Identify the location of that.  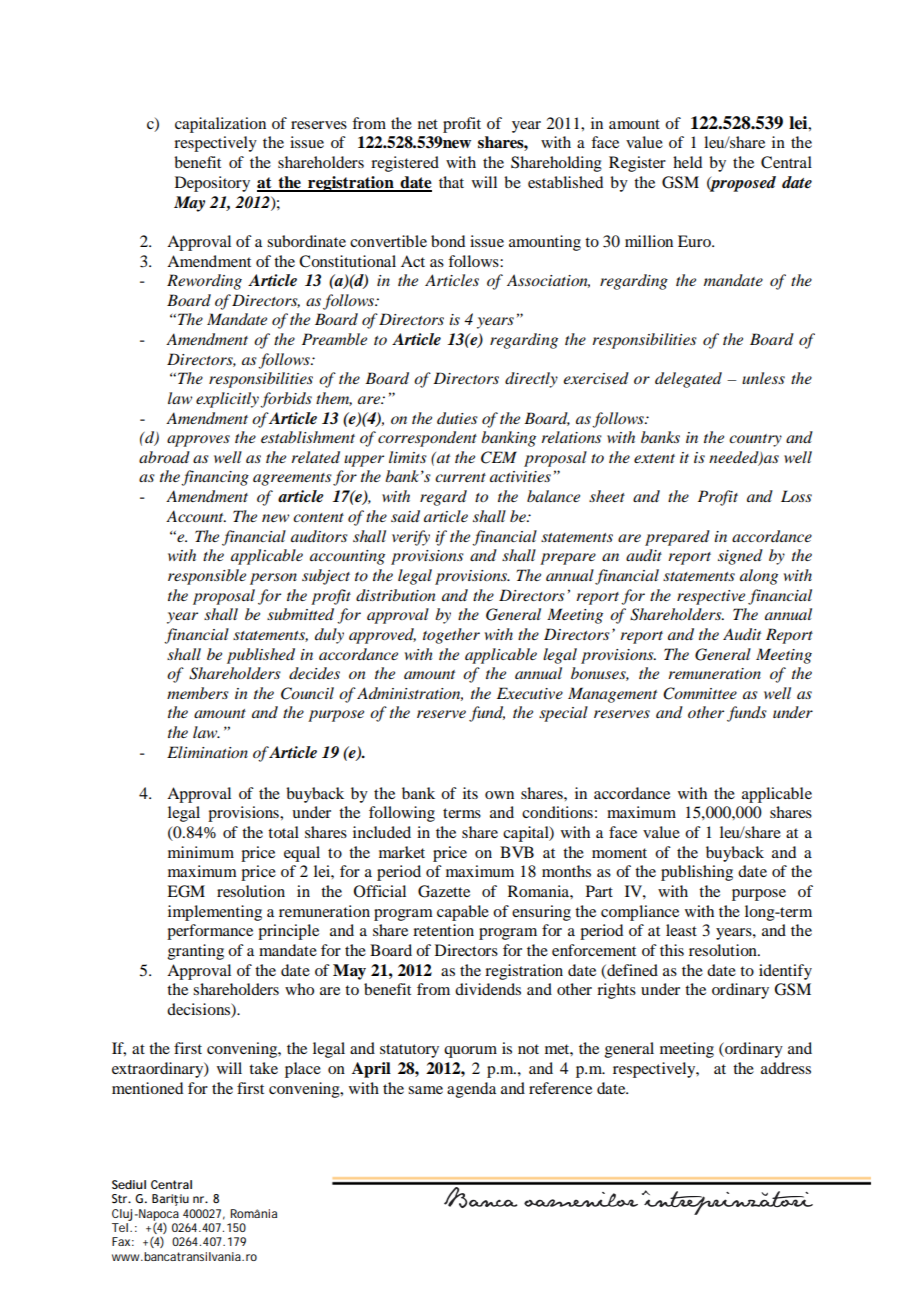
(451, 182).
